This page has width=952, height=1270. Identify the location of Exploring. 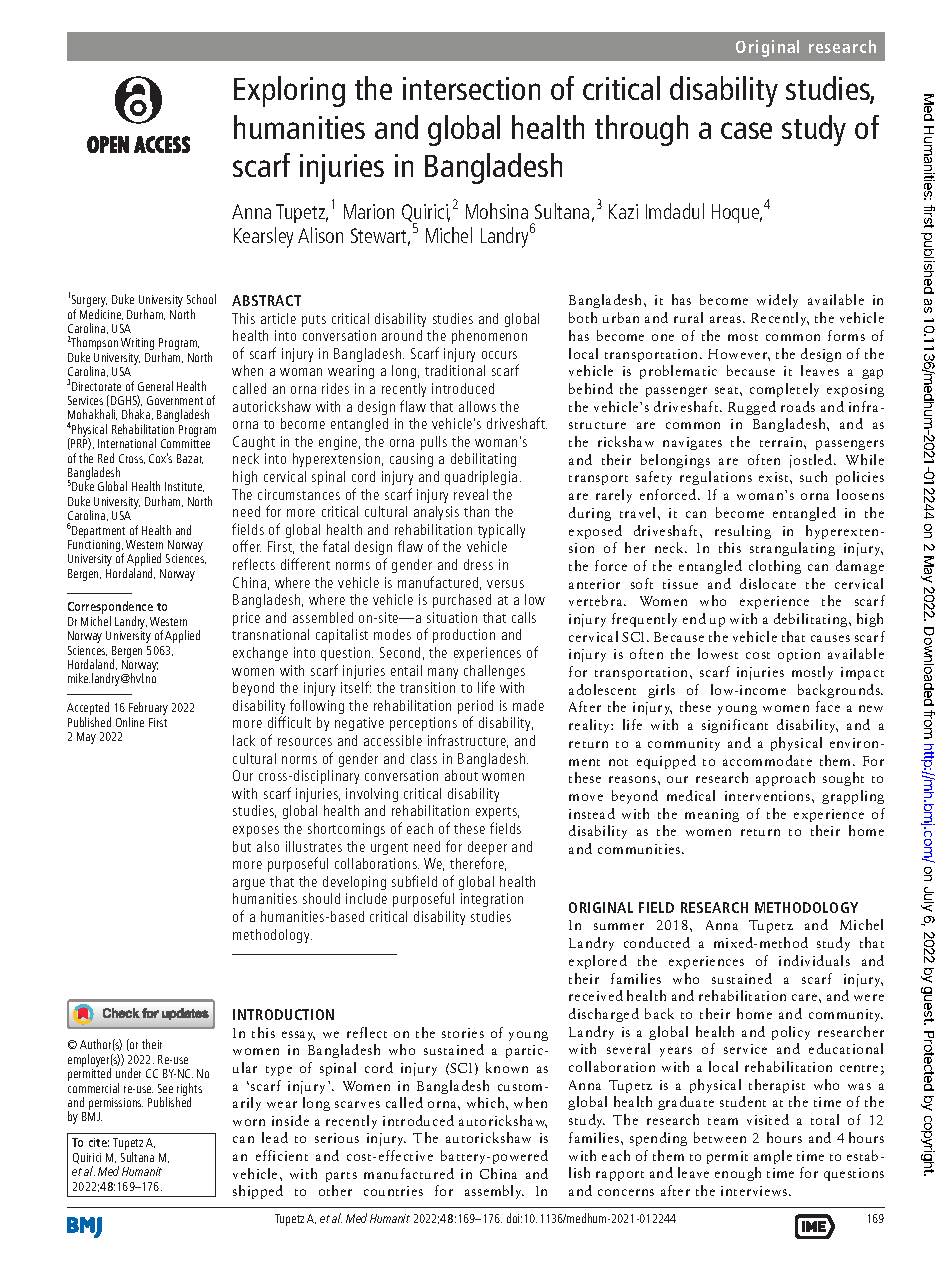
(289, 91).
